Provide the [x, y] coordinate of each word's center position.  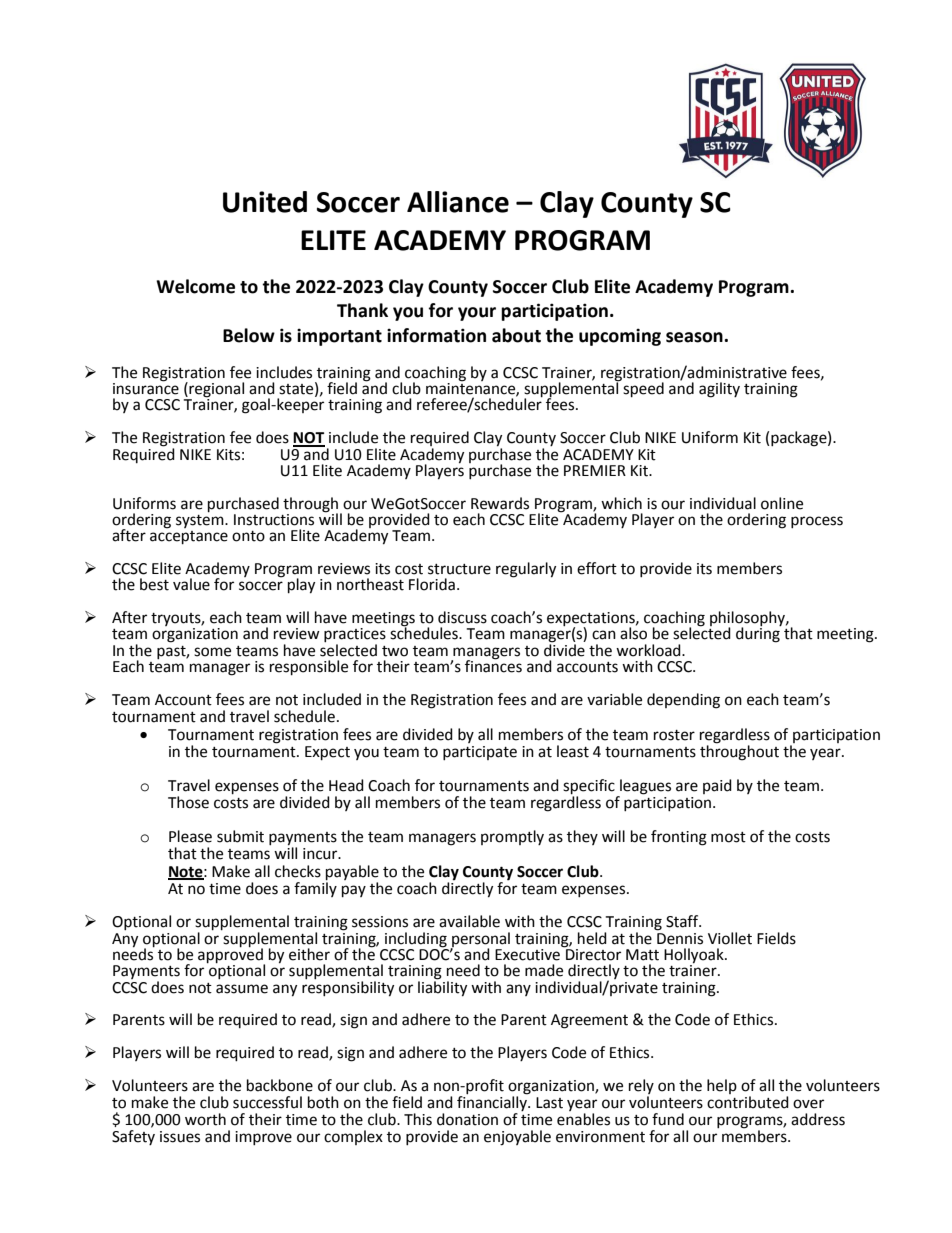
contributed [748, 1101]
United [265, 202]
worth [205, 1119]
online [782, 503]
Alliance [458, 202]
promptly [512, 837]
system [201, 520]
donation [467, 1119]
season [695, 337]
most [728, 837]
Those [188, 802]
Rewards [500, 503]
